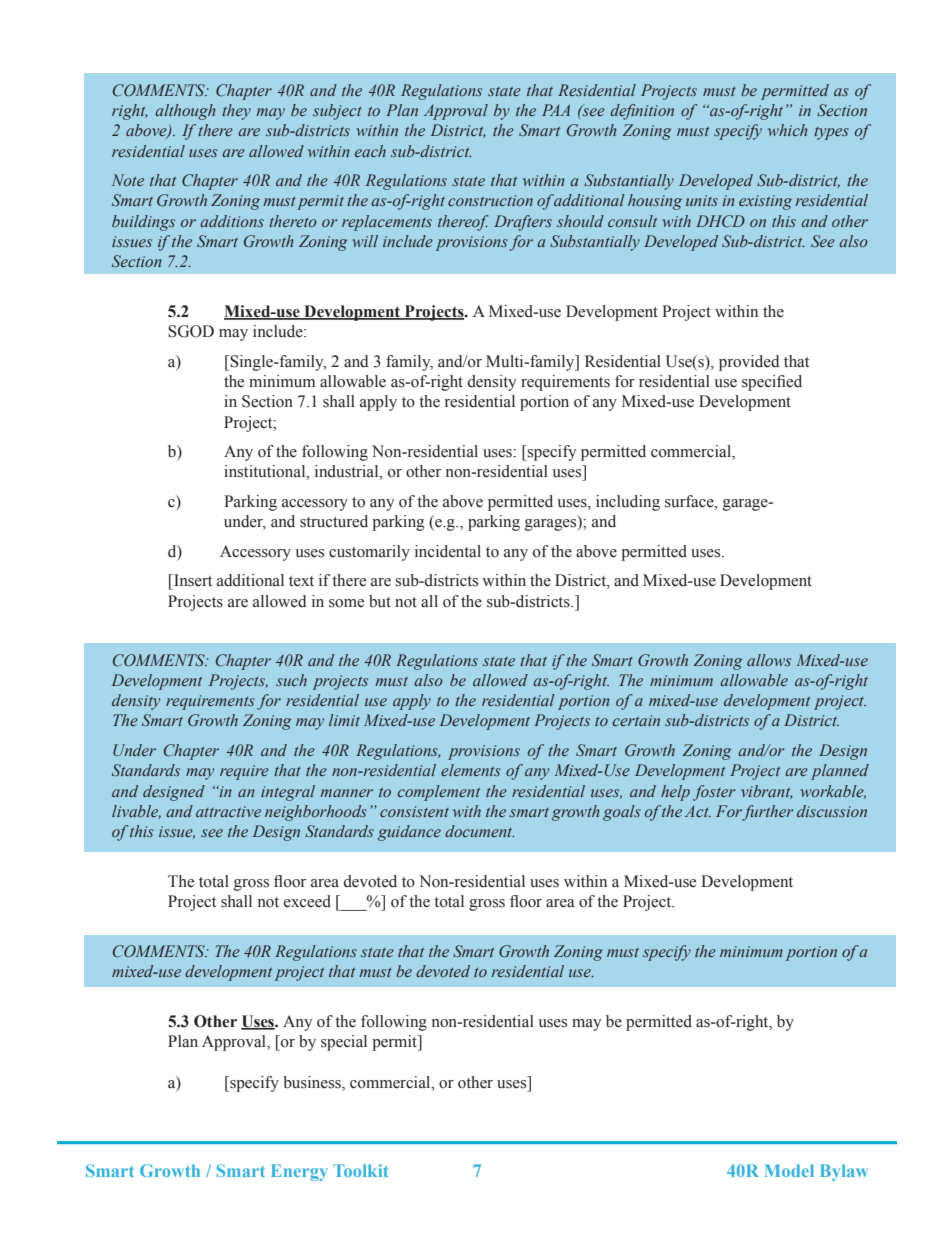 Image resolution: width=952 pixels, height=1233 pixels. What do you see at coordinates (628, 503) in the image?
I see `including` at bounding box center [628, 503].
